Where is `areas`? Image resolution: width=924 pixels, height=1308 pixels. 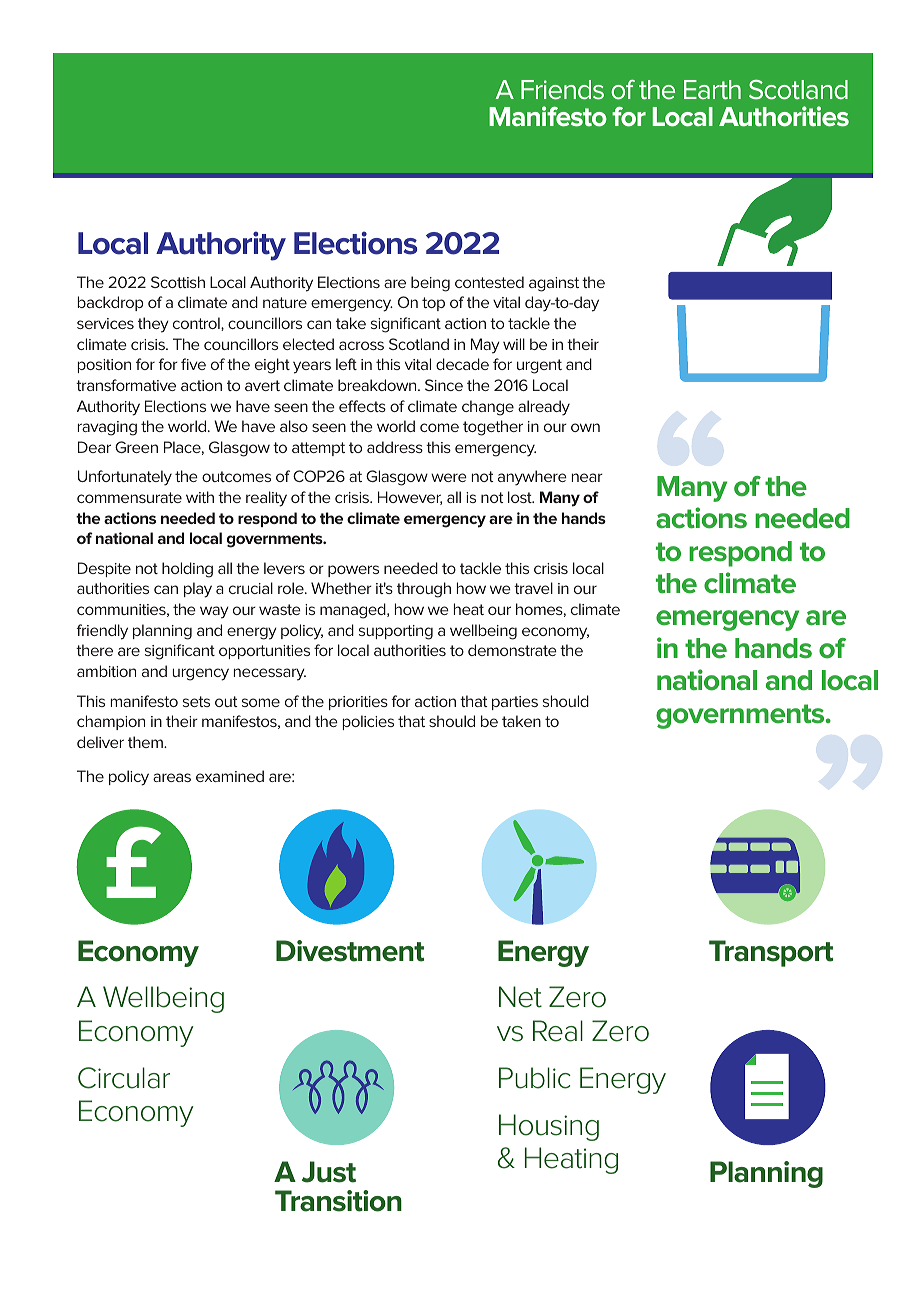 areas is located at coordinates (172, 777).
